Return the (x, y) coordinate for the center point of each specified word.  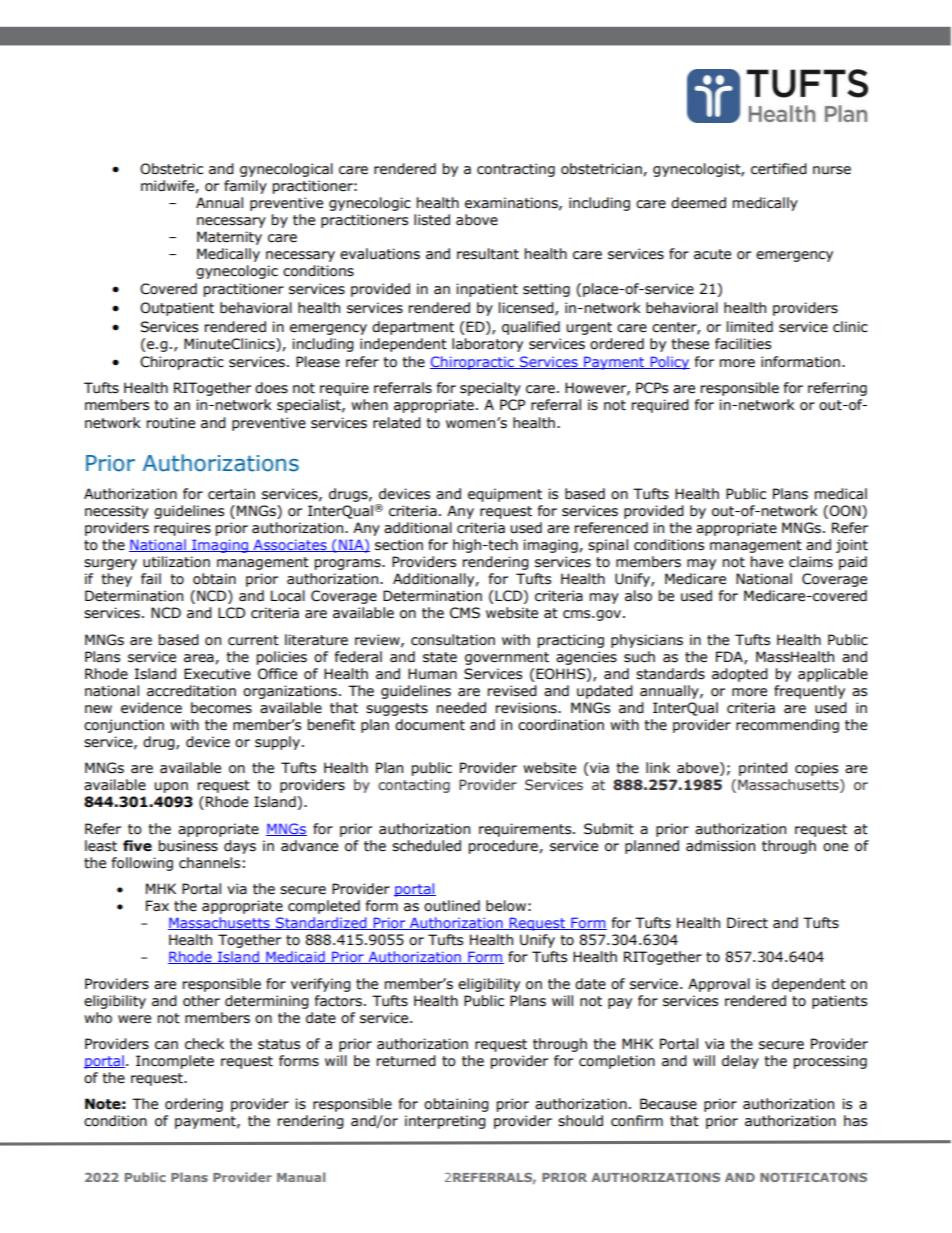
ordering (194, 1105)
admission (720, 846)
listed (432, 220)
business (188, 846)
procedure (504, 847)
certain (231, 494)
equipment (505, 495)
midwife (168, 186)
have (767, 562)
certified (779, 169)
